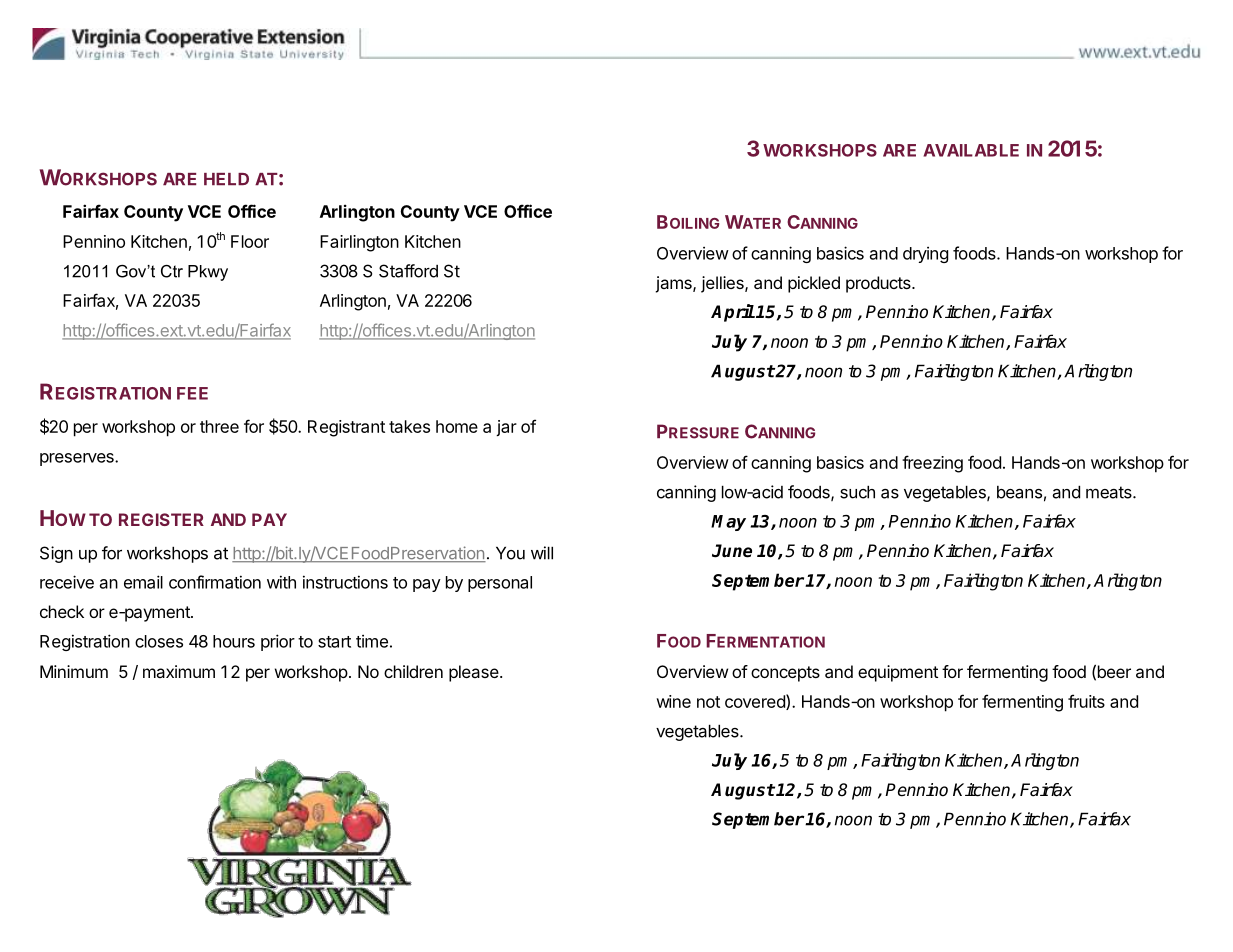  Describe the element at coordinates (673, 701) in the image. I see `wine` at that location.
